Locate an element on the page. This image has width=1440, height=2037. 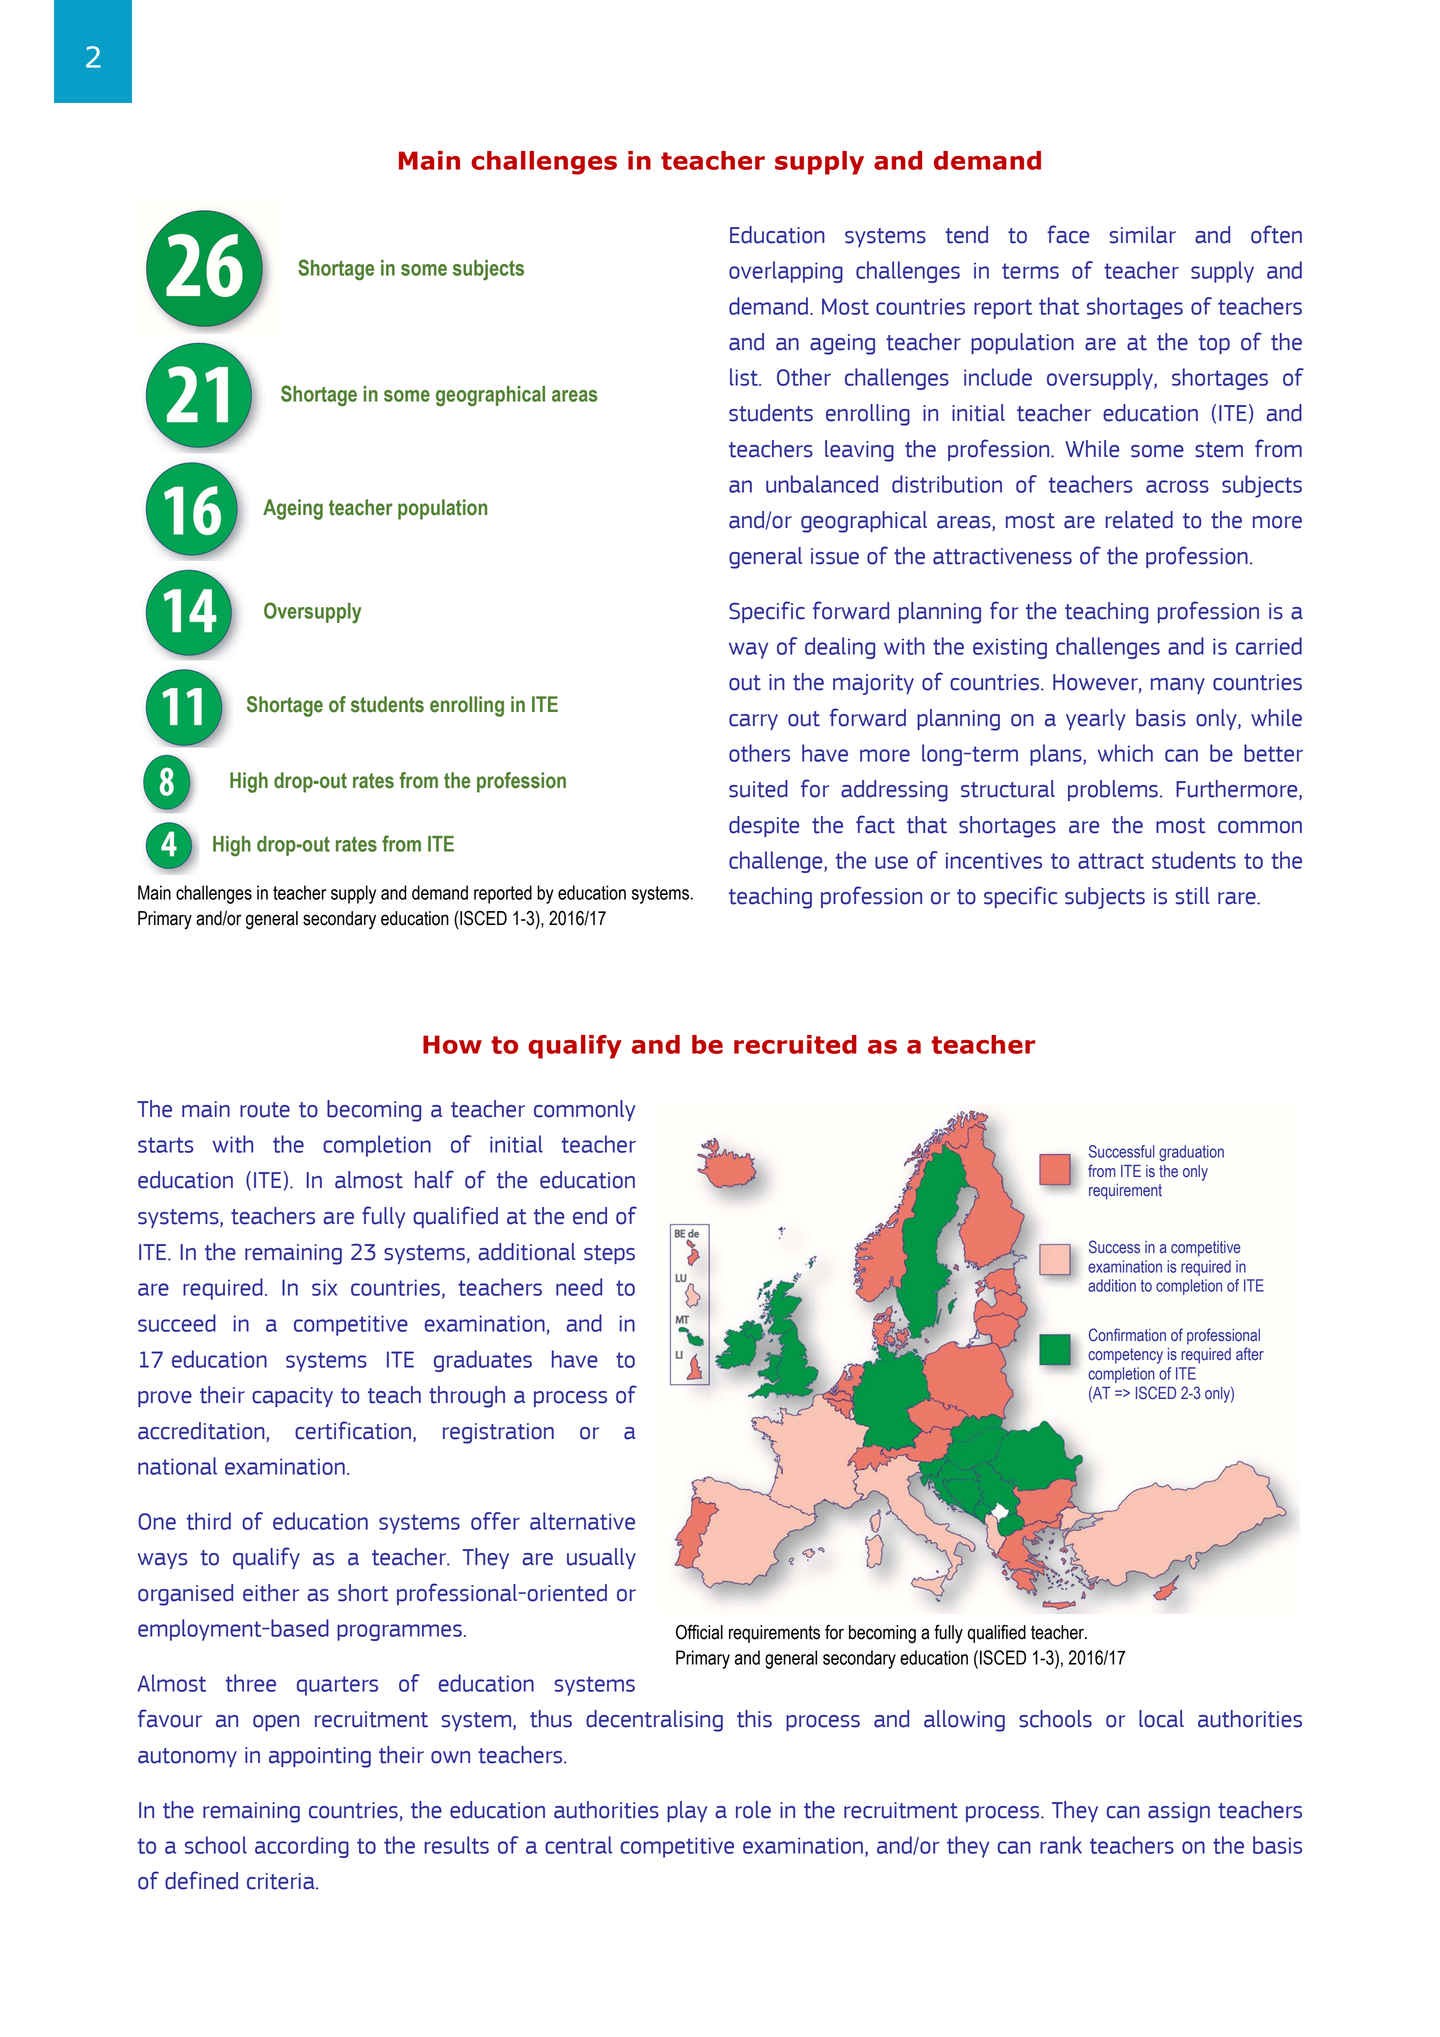
according is located at coordinates (302, 1847).
